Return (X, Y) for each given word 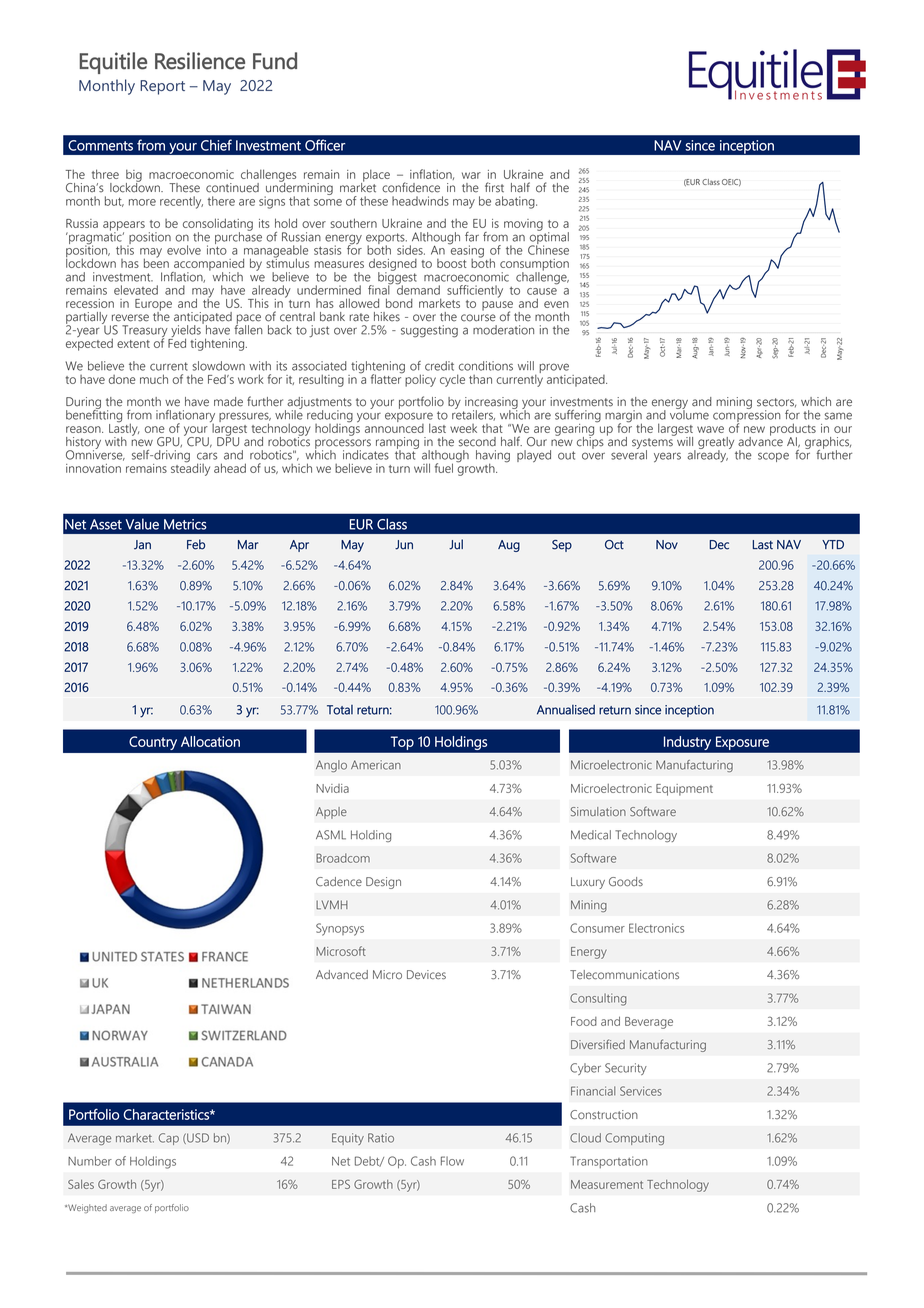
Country (153, 743)
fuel (444, 468)
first (494, 187)
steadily (190, 468)
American (376, 765)
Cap (169, 1139)
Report (162, 87)
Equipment (684, 790)
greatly (716, 444)
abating (516, 202)
